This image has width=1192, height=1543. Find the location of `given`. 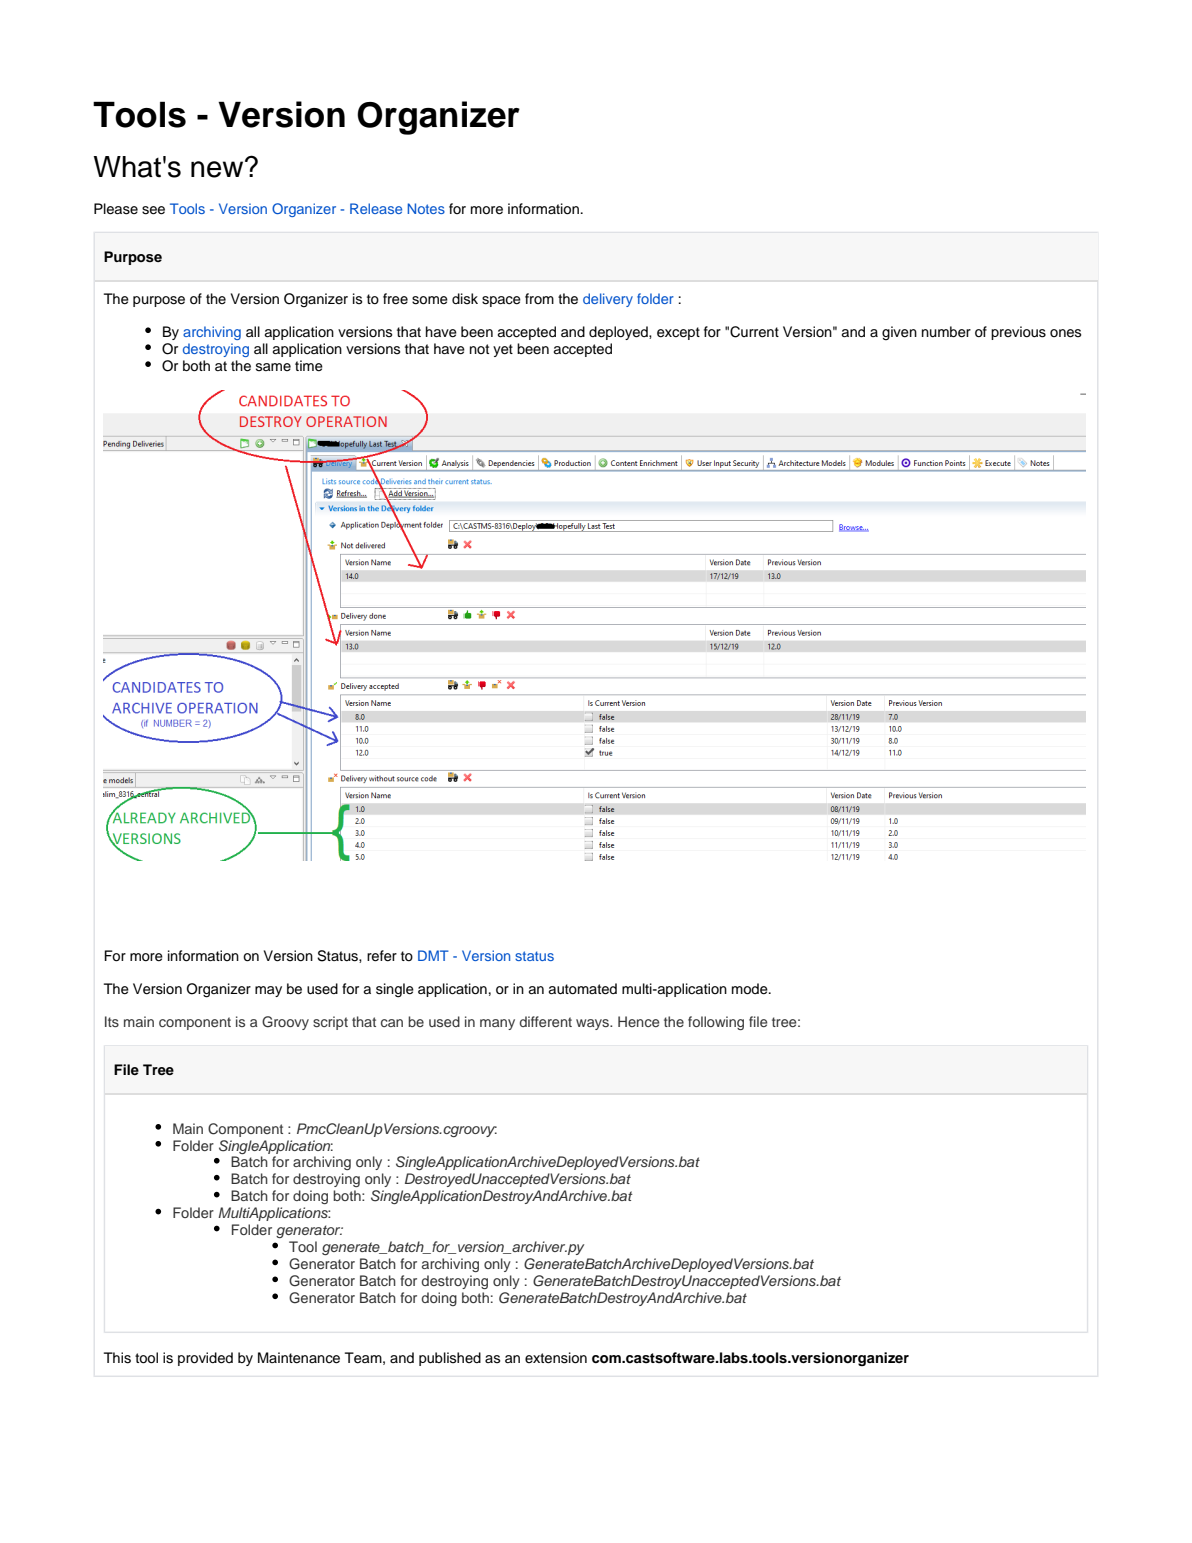

given is located at coordinates (899, 333).
